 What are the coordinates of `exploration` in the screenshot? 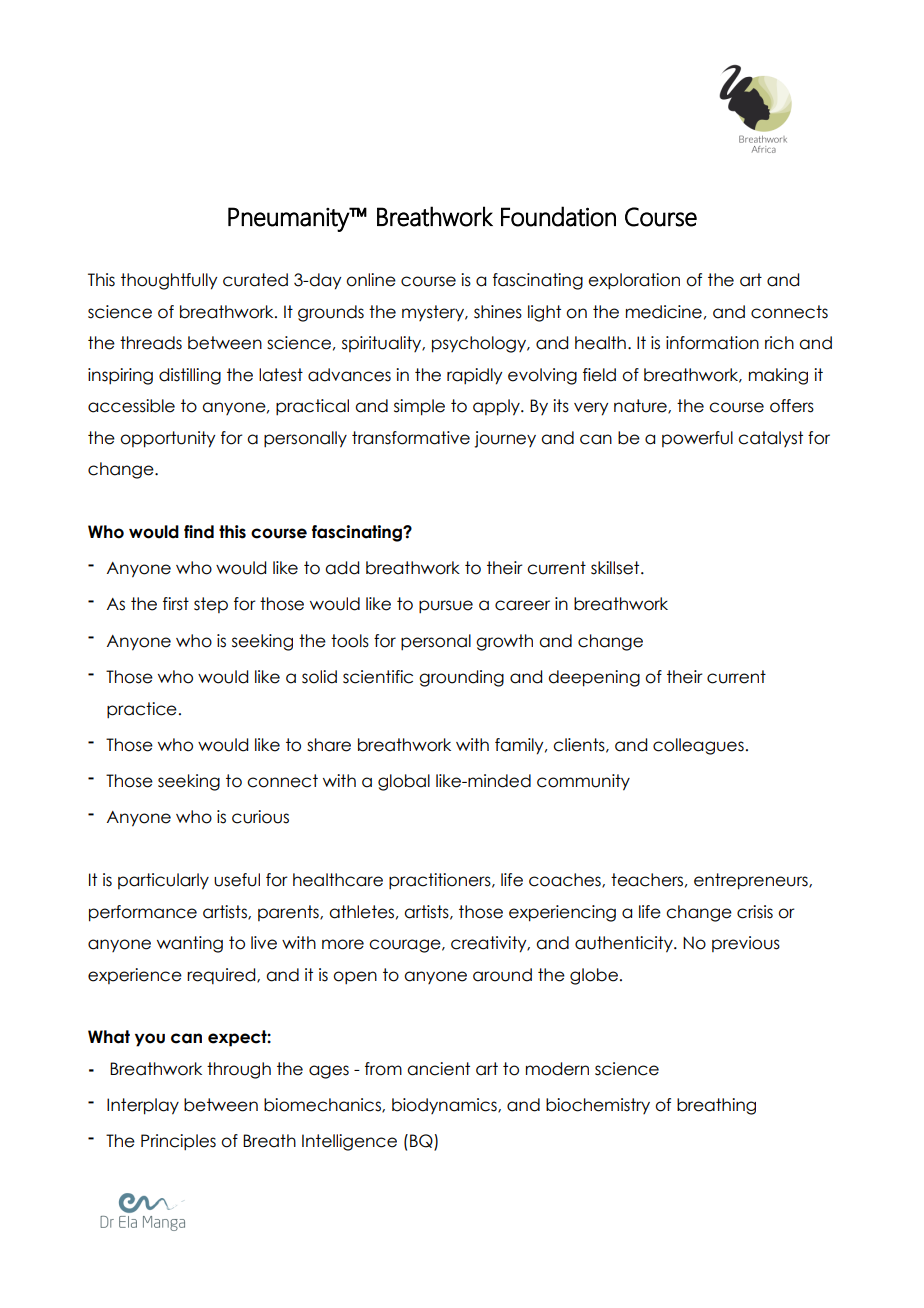 It's located at (634, 281).
